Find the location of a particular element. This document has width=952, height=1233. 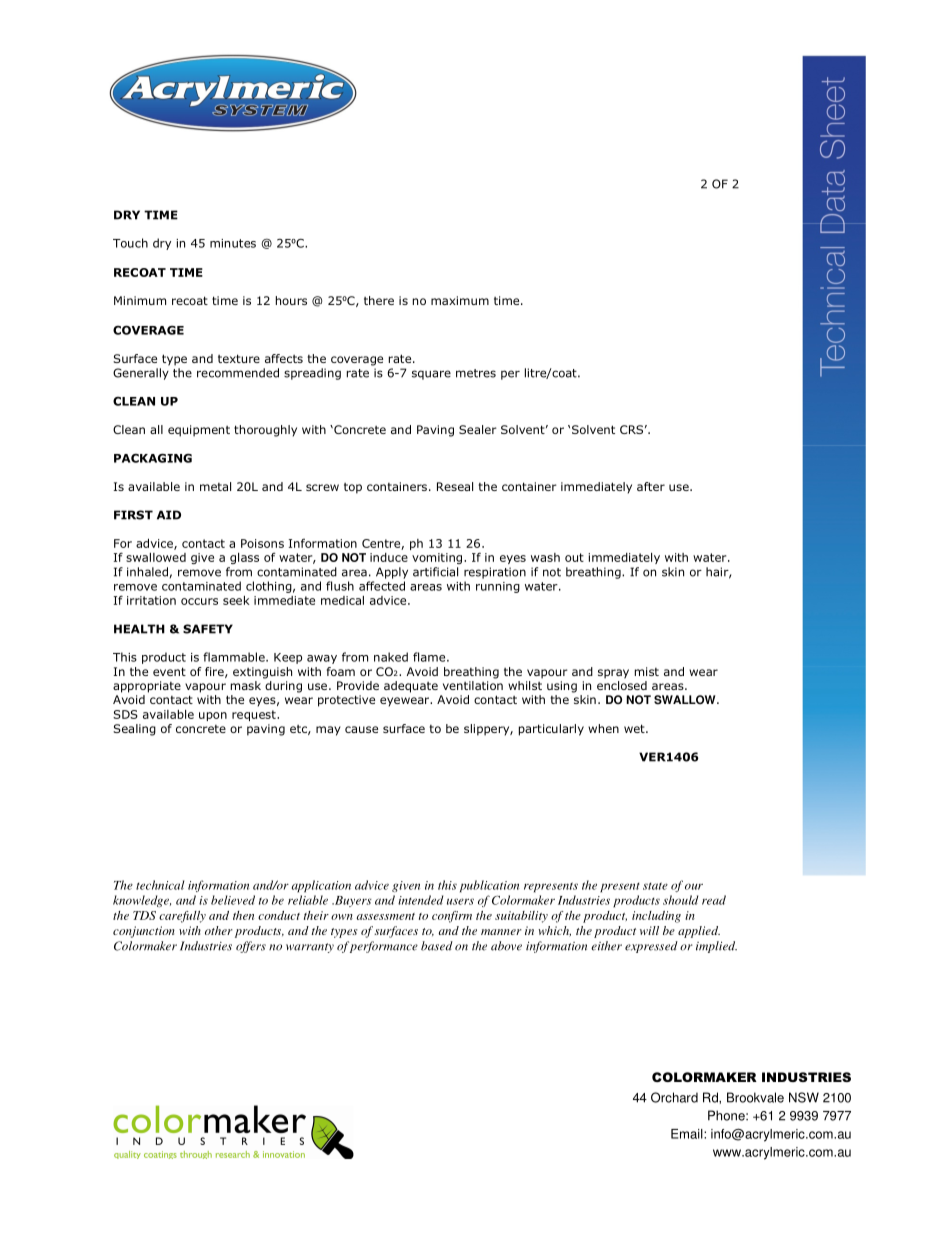

maximum is located at coordinates (460, 300).
